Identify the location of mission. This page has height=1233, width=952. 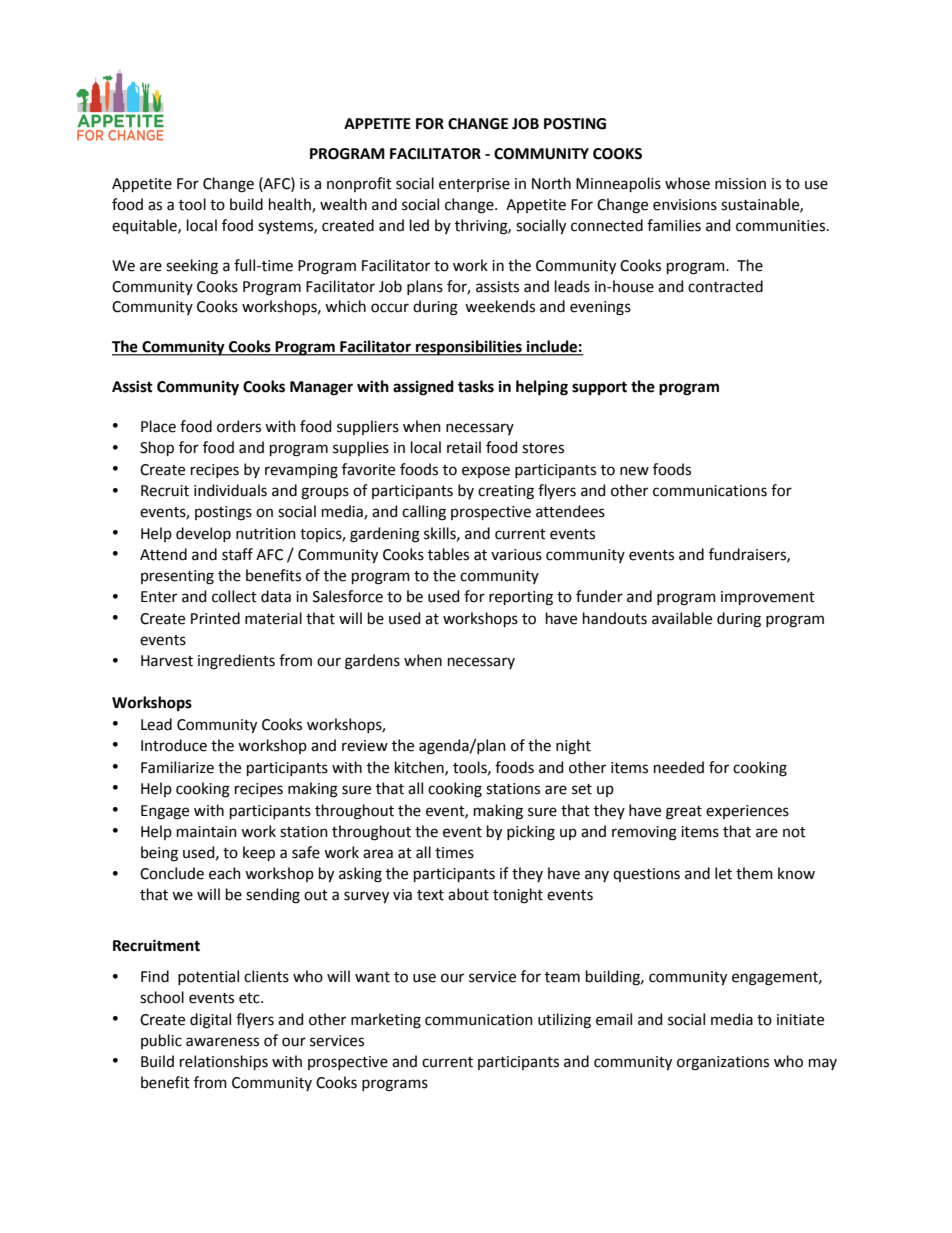
(740, 184).
